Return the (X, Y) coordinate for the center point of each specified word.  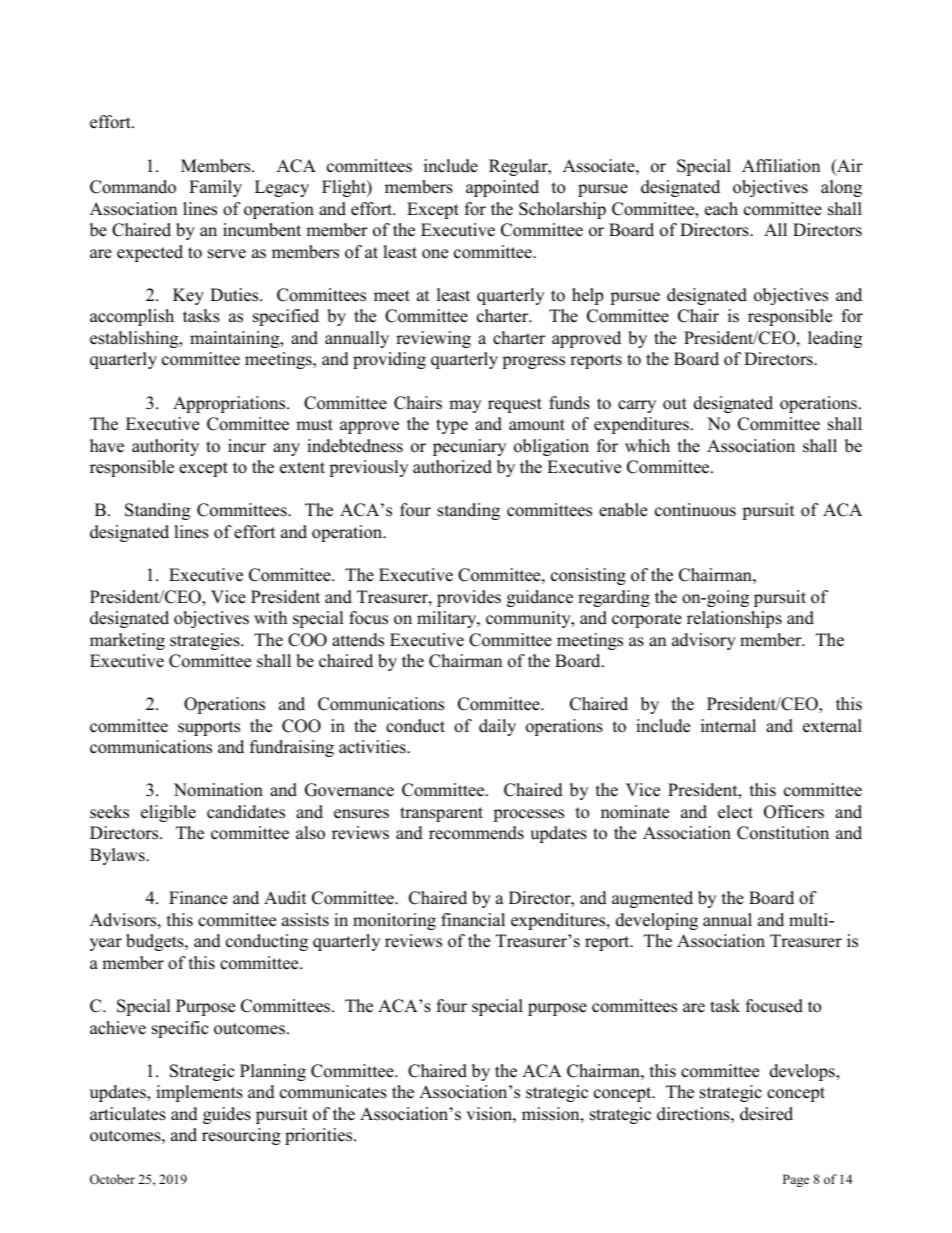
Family (215, 188)
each (721, 209)
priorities (320, 1136)
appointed (502, 188)
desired (766, 1114)
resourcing (241, 1136)
